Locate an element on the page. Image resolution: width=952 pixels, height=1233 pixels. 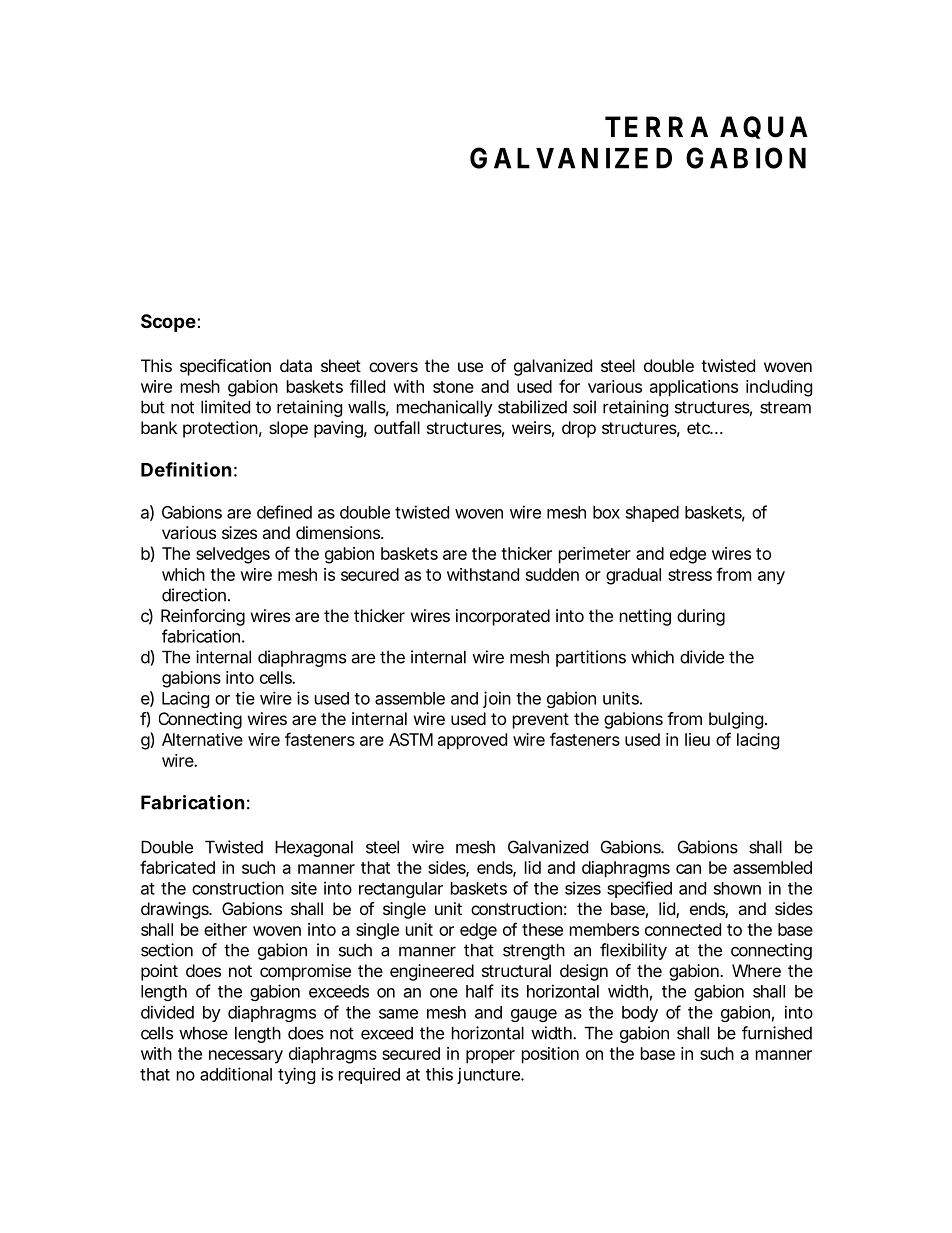
incorporated is located at coordinates (503, 617).
